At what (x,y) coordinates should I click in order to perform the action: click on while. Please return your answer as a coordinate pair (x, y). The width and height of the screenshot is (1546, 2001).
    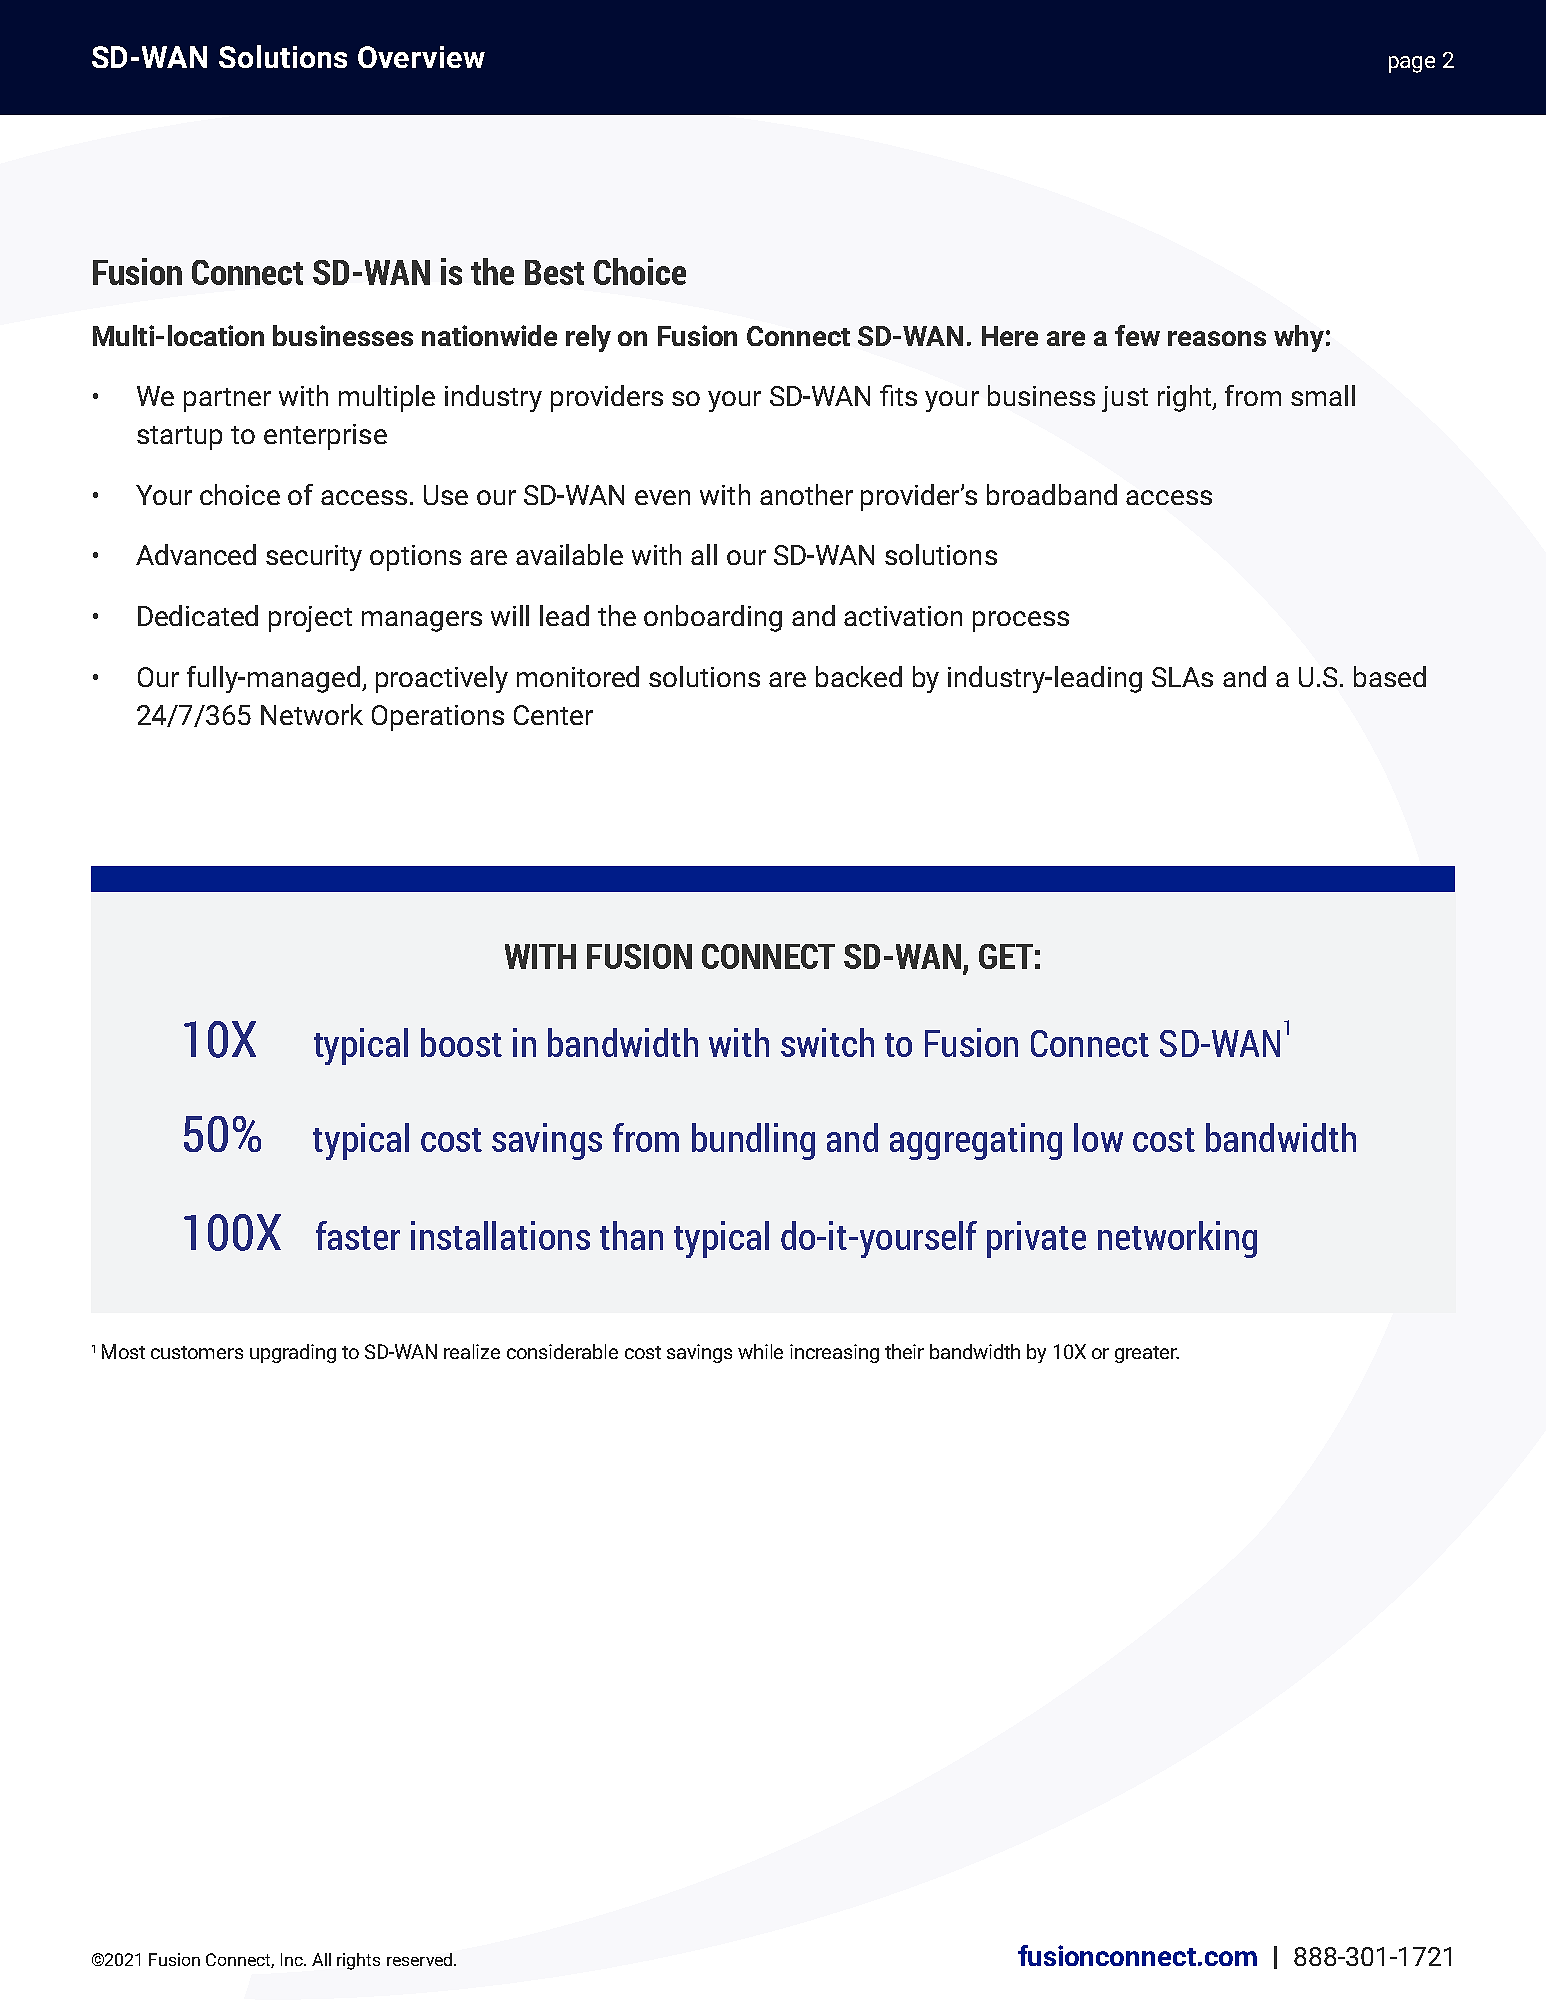
    Looking at the image, I should click on (760, 1351).
